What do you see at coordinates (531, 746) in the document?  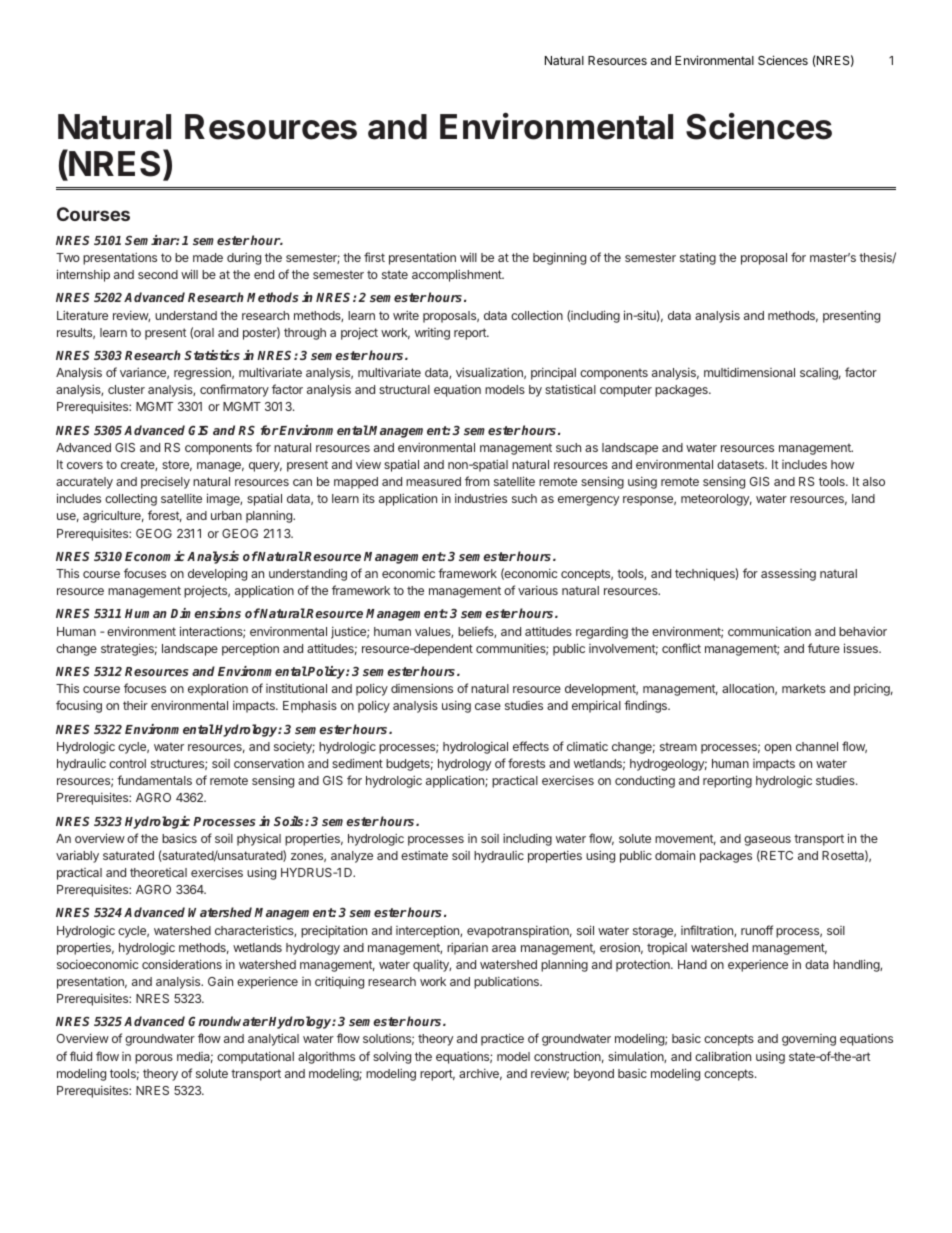 I see `effects` at bounding box center [531, 746].
